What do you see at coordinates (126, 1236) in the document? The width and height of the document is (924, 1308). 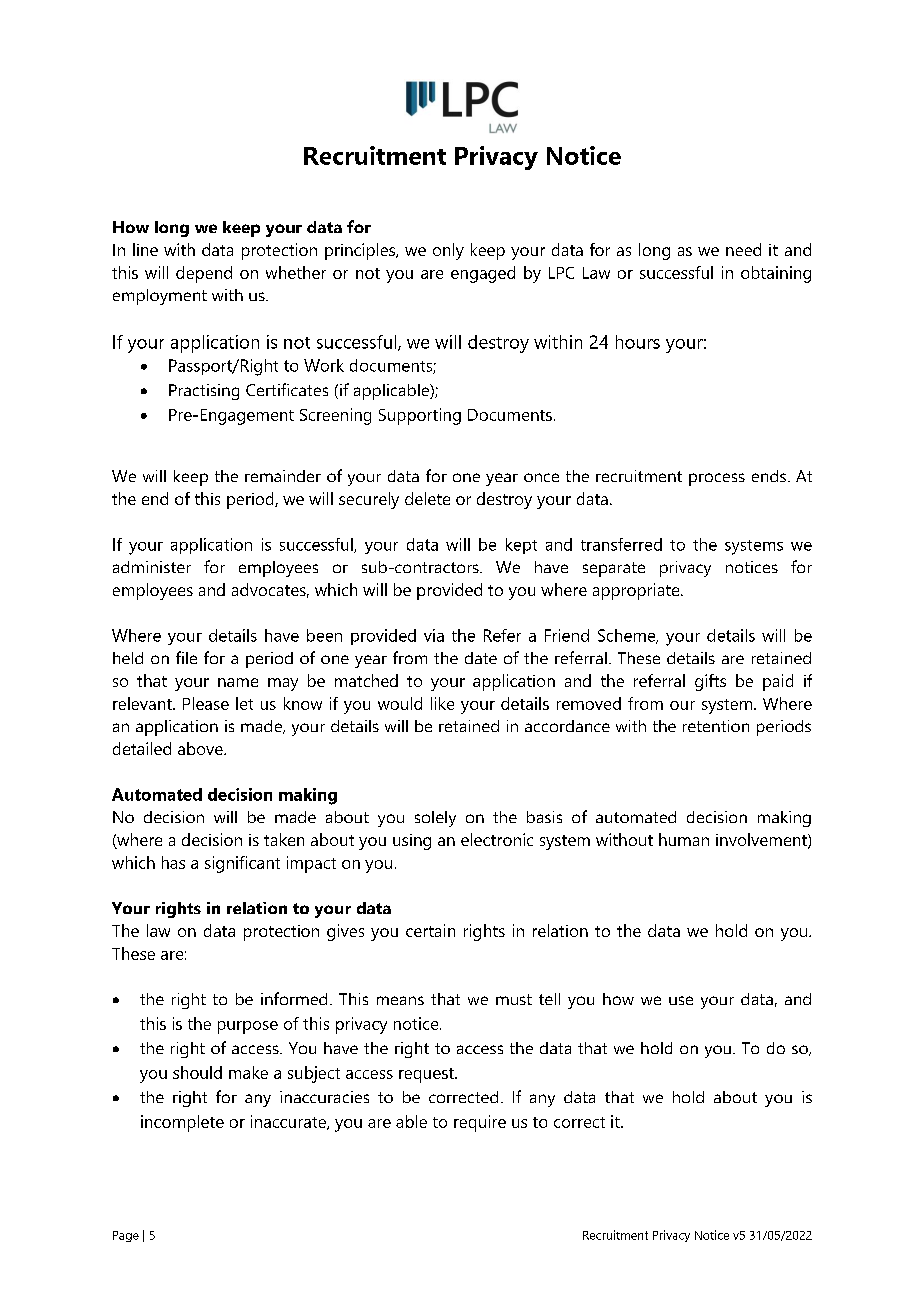 I see `Page` at bounding box center [126, 1236].
